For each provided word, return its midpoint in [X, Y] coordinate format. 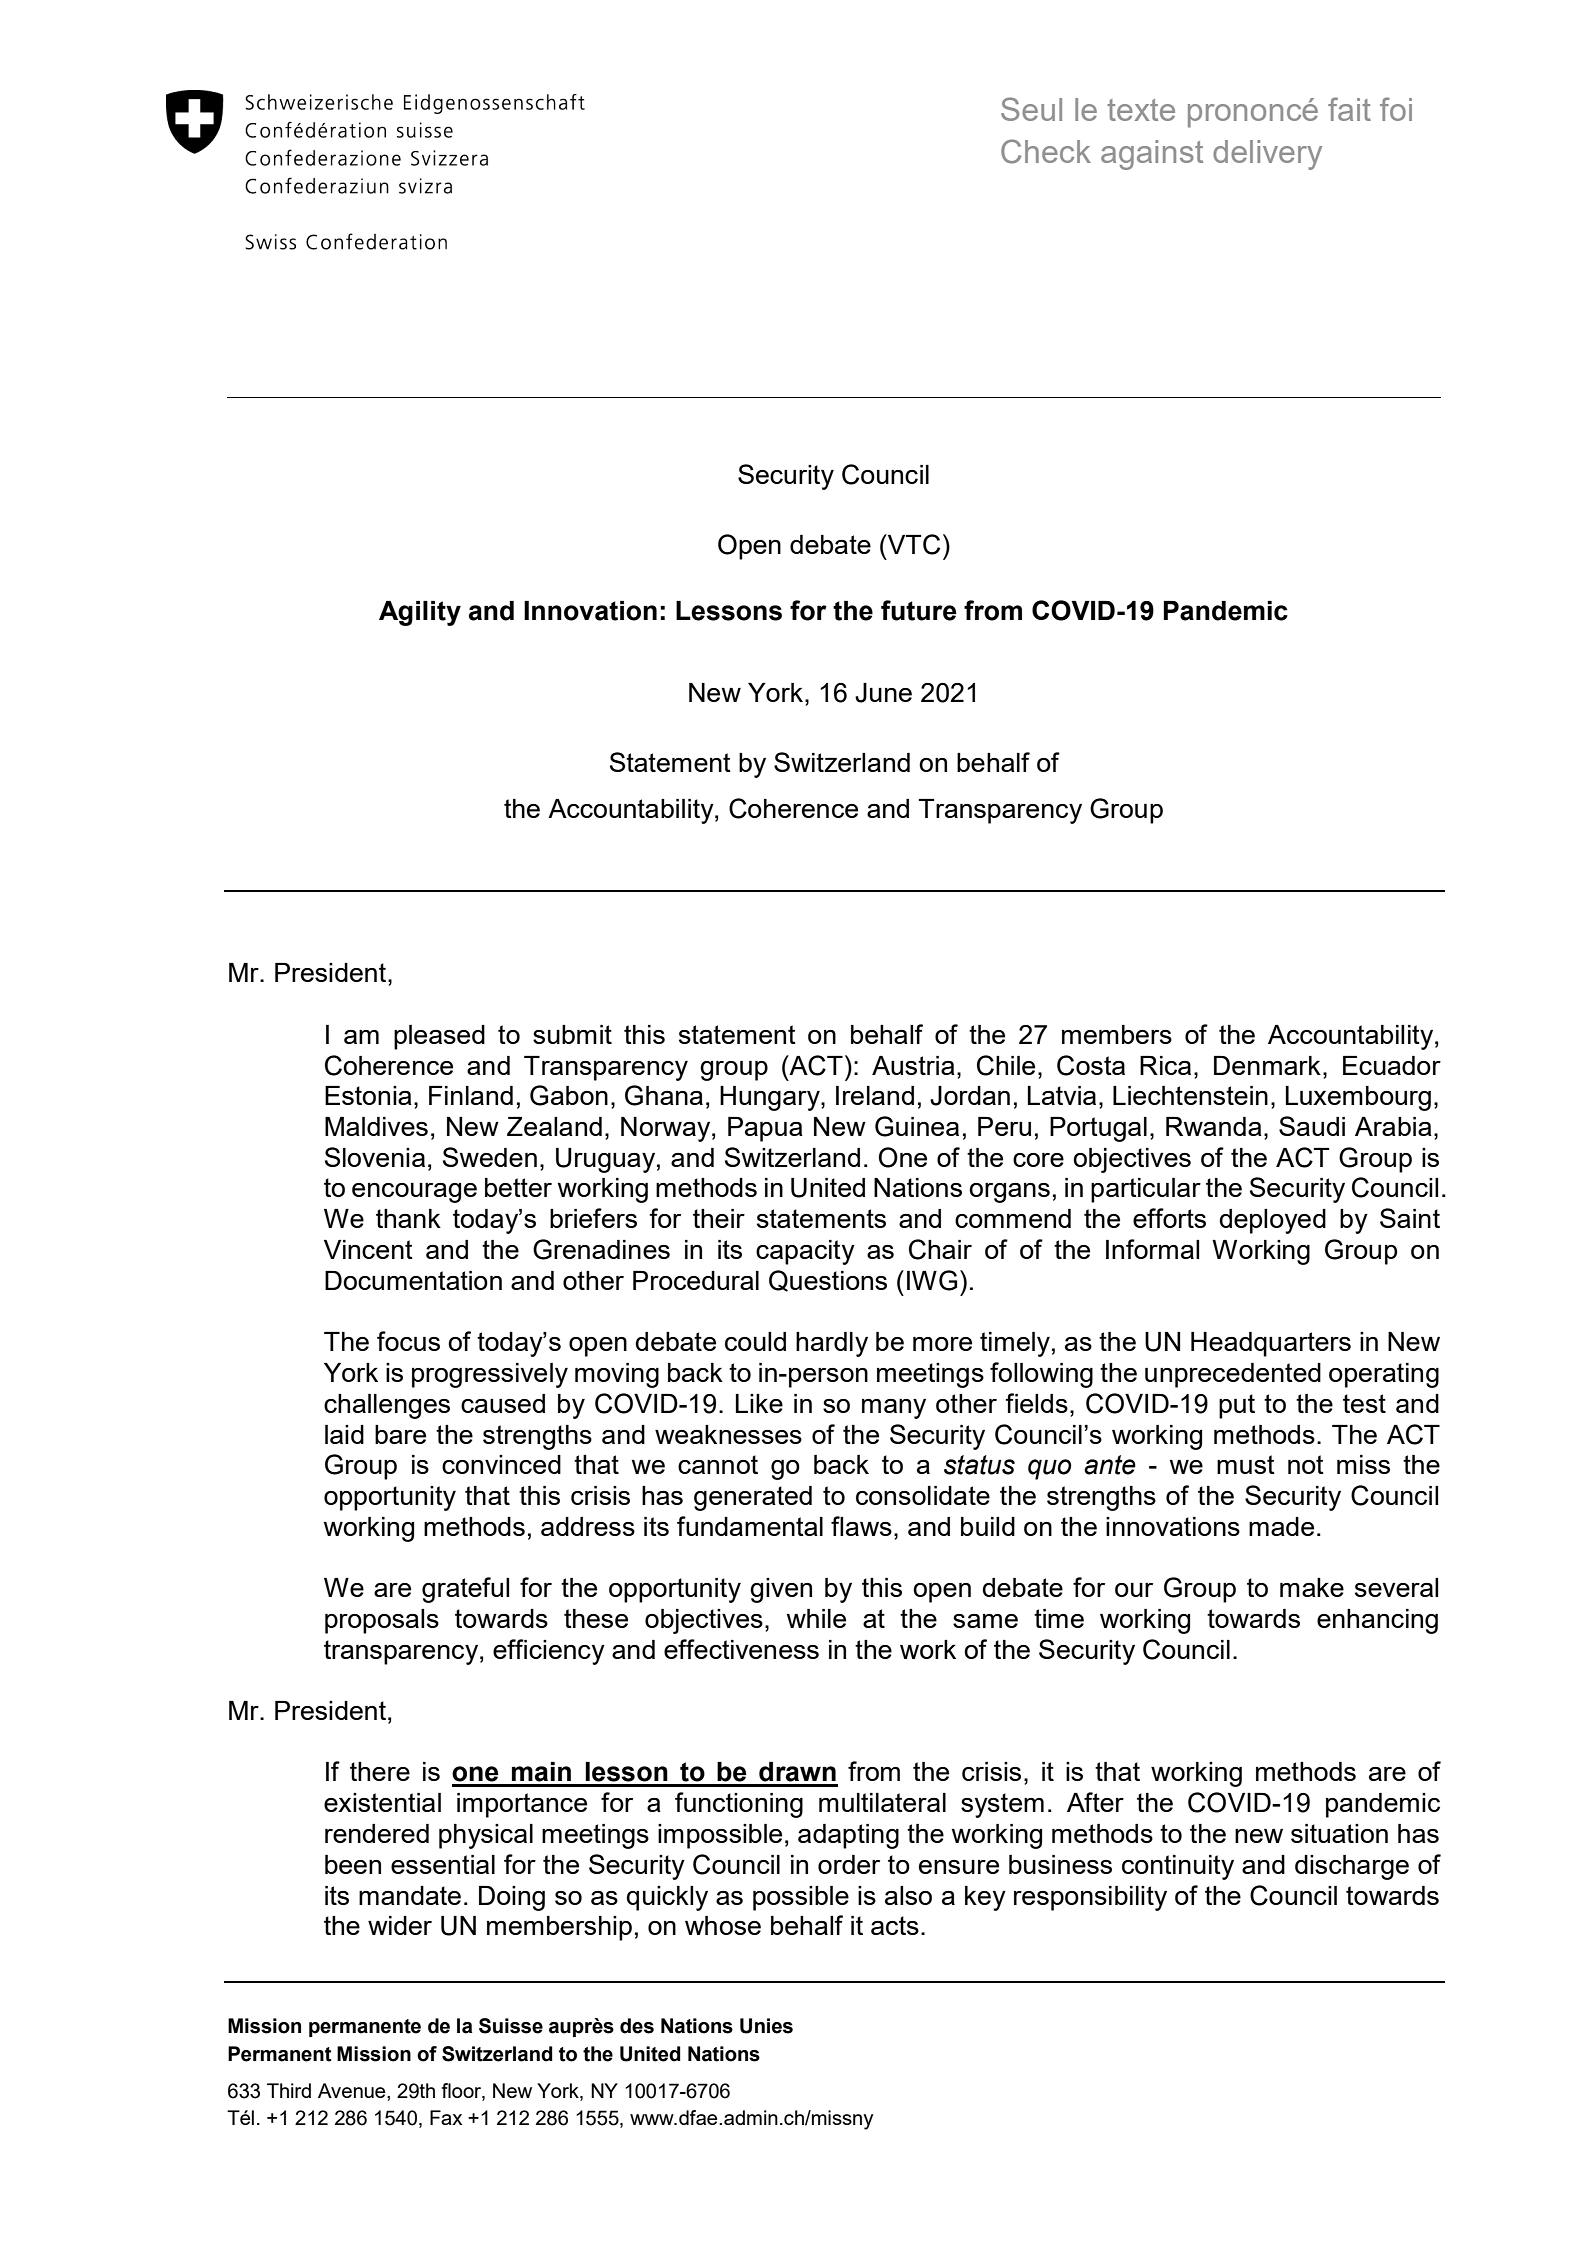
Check [1046, 151]
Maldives [376, 1126]
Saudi [1312, 1126]
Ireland [875, 1095]
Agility [420, 613]
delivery [1267, 155]
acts [895, 1925]
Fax [446, 2117]
